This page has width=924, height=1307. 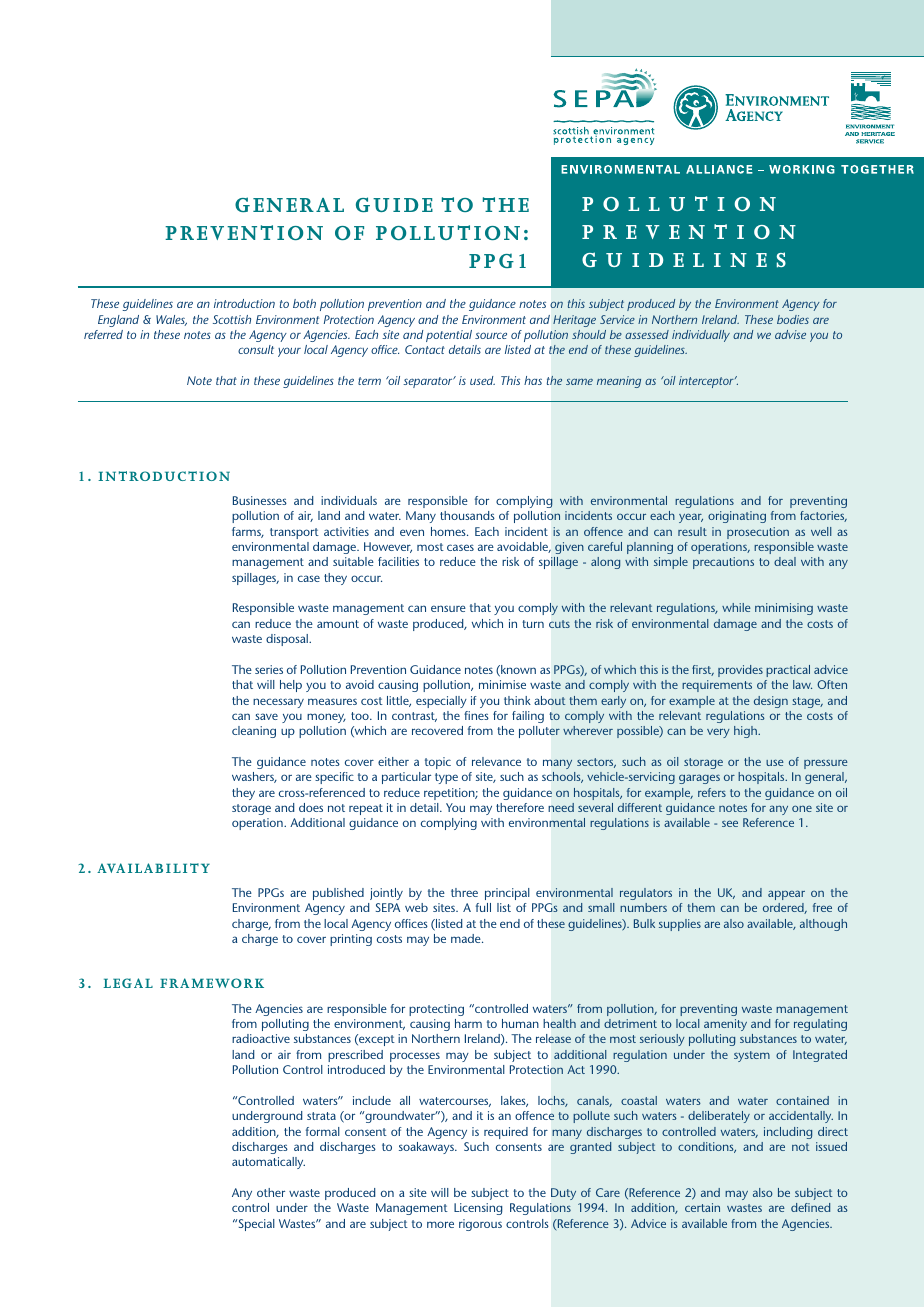 What do you see at coordinates (254, 732) in the page?
I see `cleaning` at bounding box center [254, 732].
